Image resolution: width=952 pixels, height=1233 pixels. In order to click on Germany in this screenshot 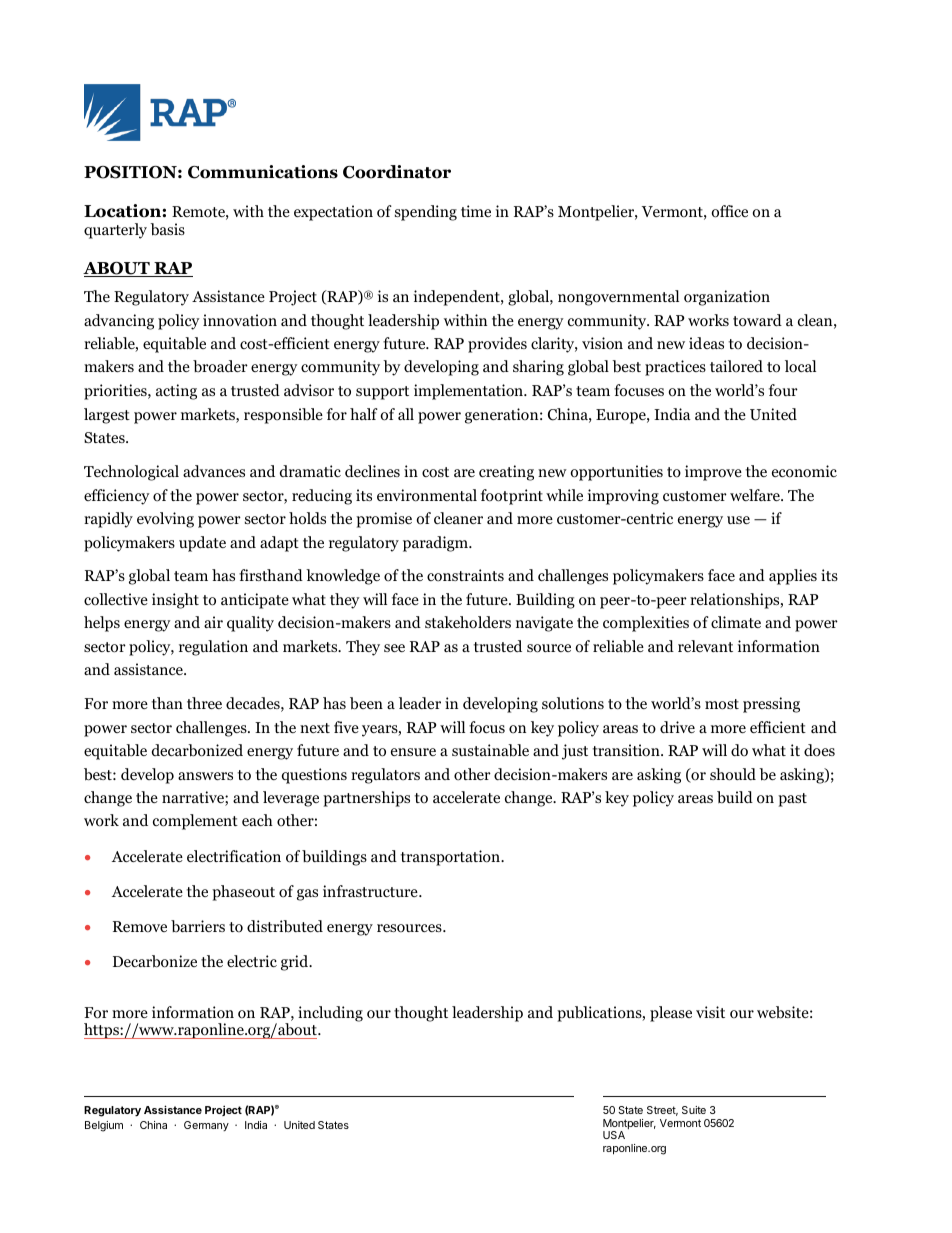, I will do `click(206, 1126)`.
